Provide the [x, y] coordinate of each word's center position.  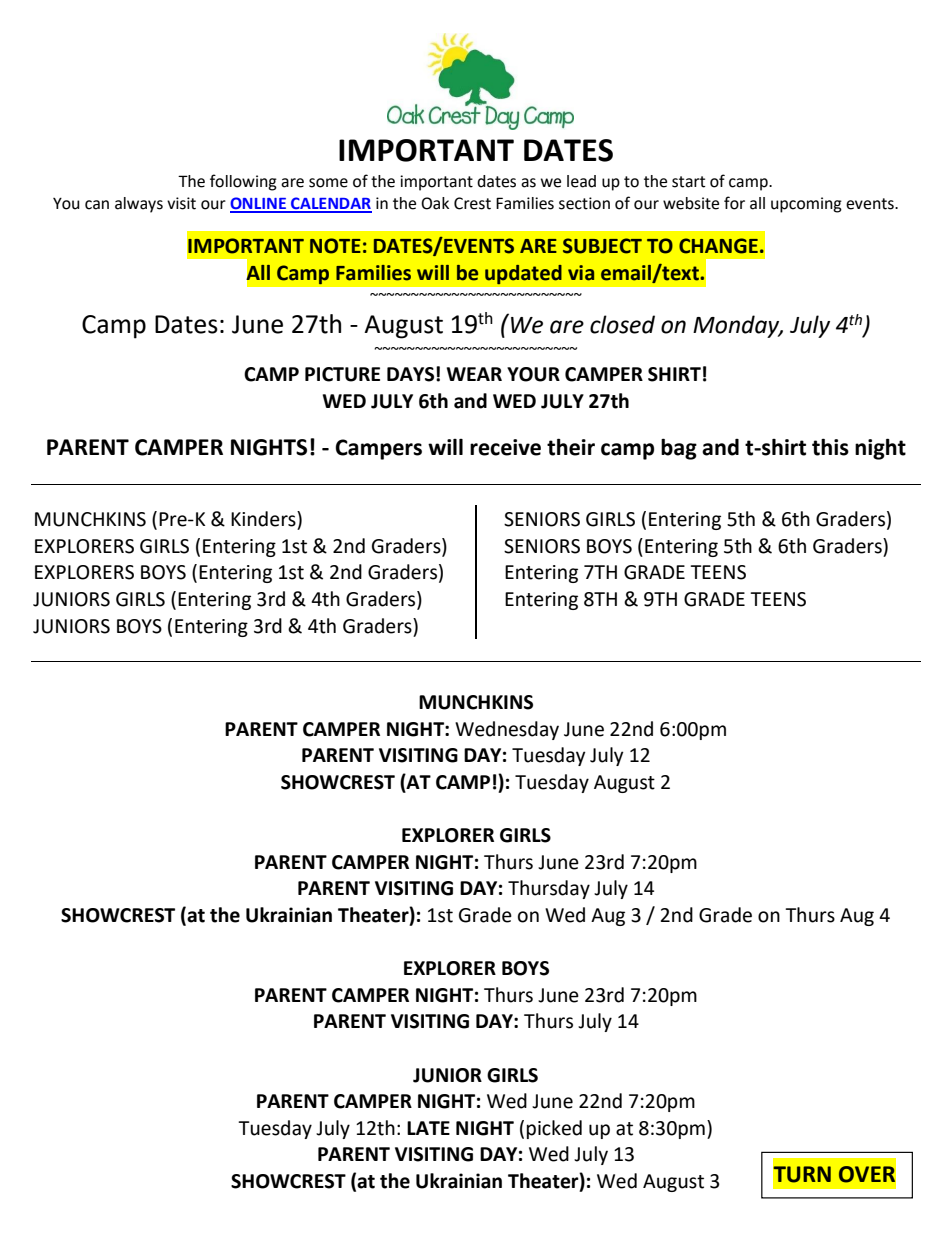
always [139, 205]
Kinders [264, 519]
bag [679, 449]
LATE [428, 1128]
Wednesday [507, 730]
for [734, 203]
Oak [435, 203]
